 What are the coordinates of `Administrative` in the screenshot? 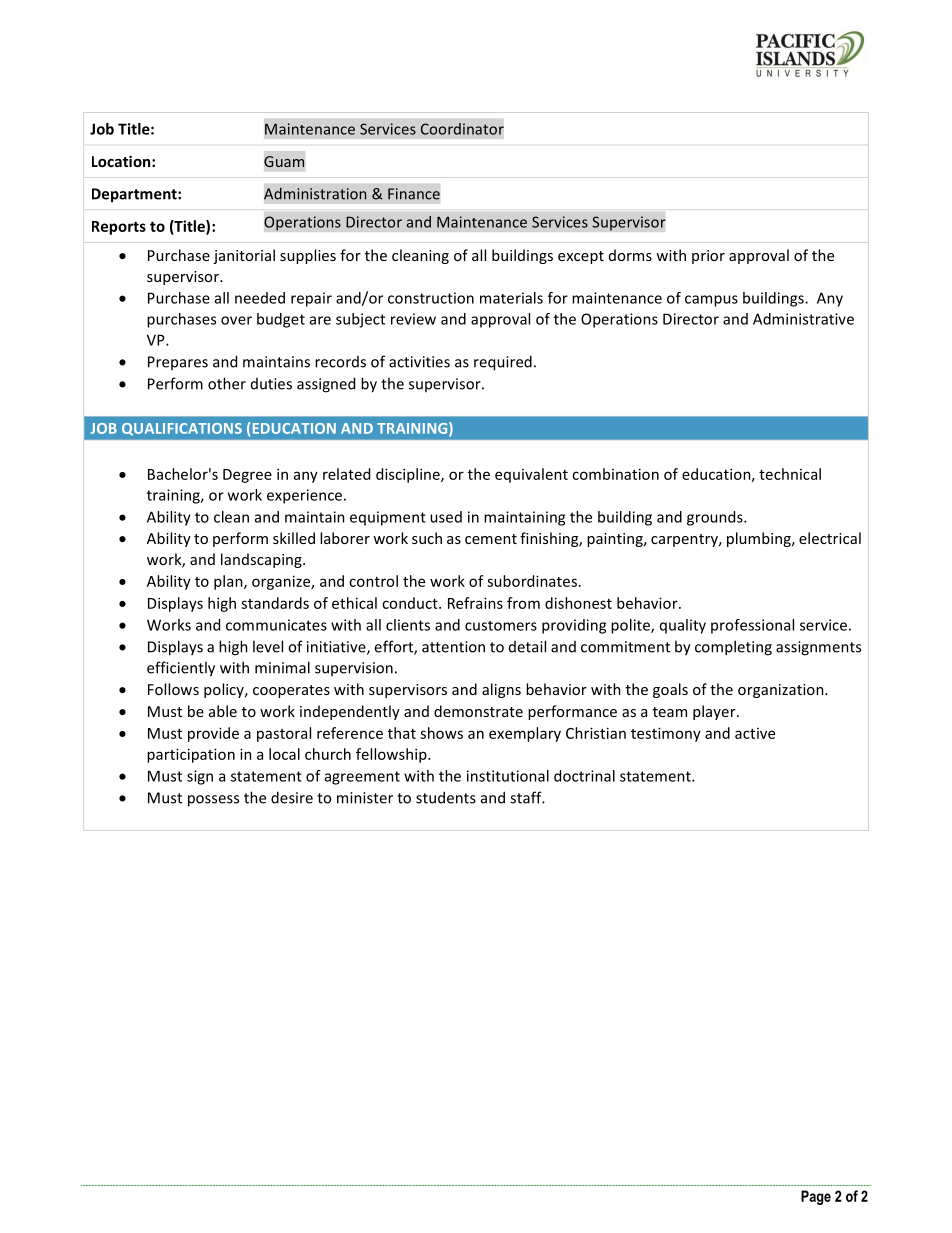 It's located at (803, 319).
